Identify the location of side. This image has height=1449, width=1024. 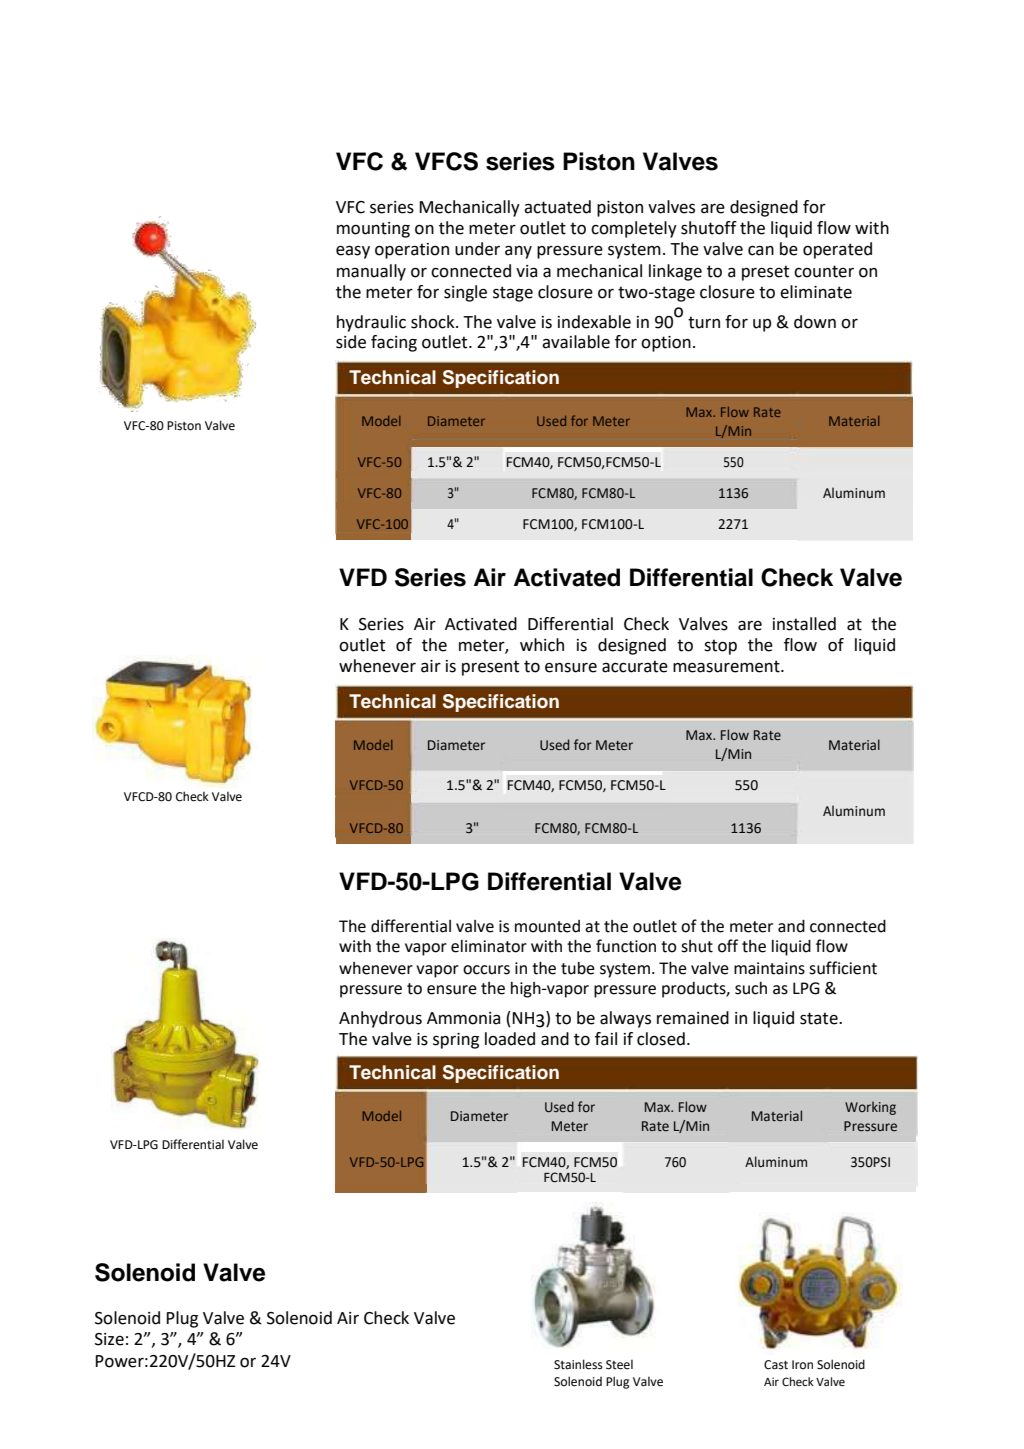
(351, 342).
